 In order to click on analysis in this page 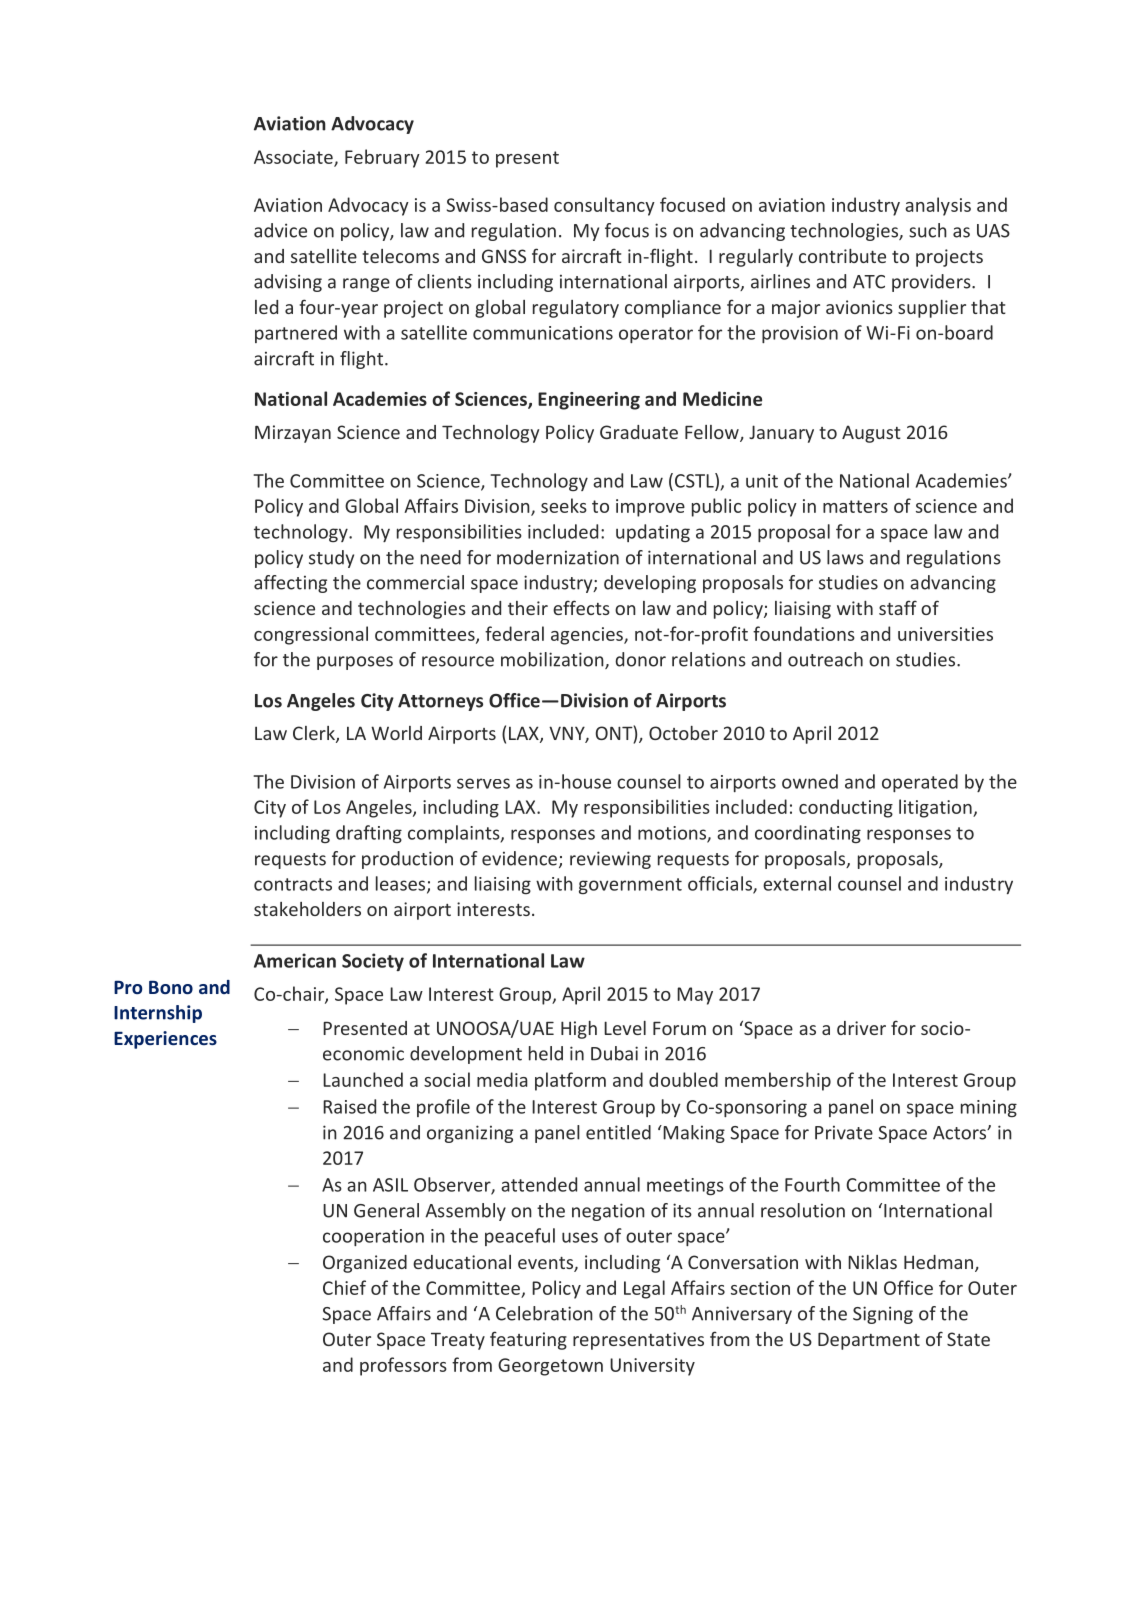, I will do `click(938, 206)`.
